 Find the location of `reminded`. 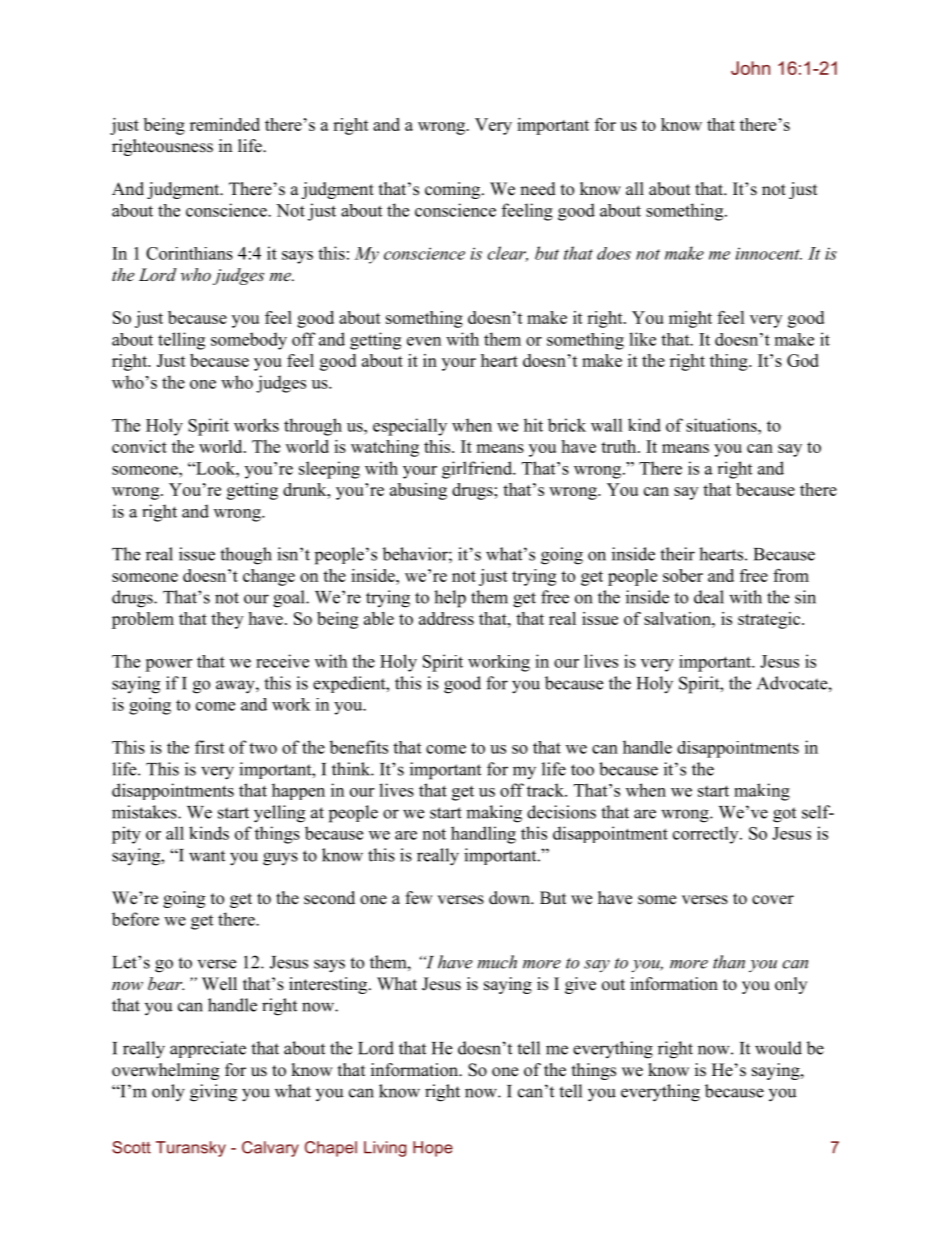

reminded is located at coordinates (225, 124).
